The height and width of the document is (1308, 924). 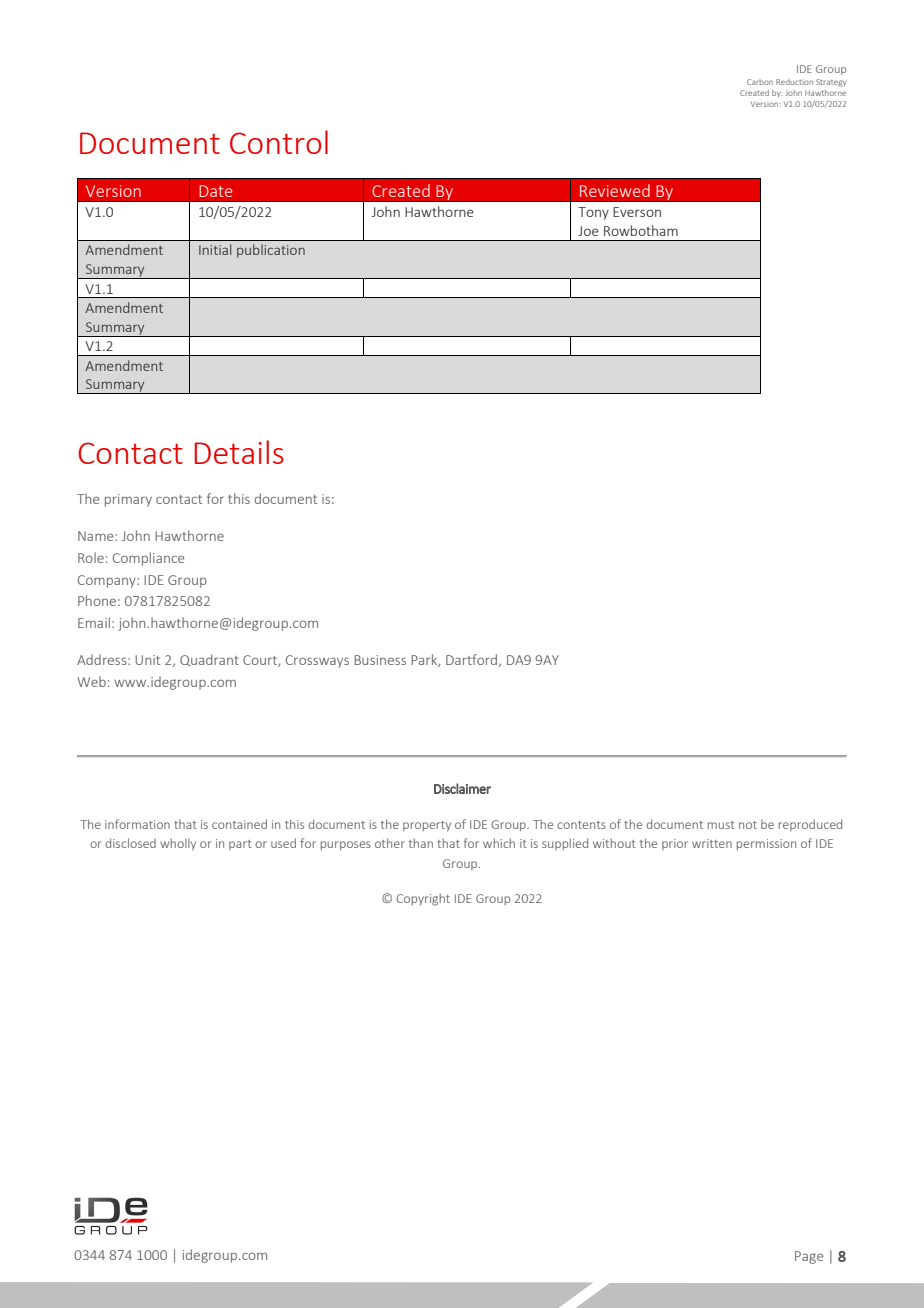 I want to click on Disclaimer, so click(x=462, y=788).
